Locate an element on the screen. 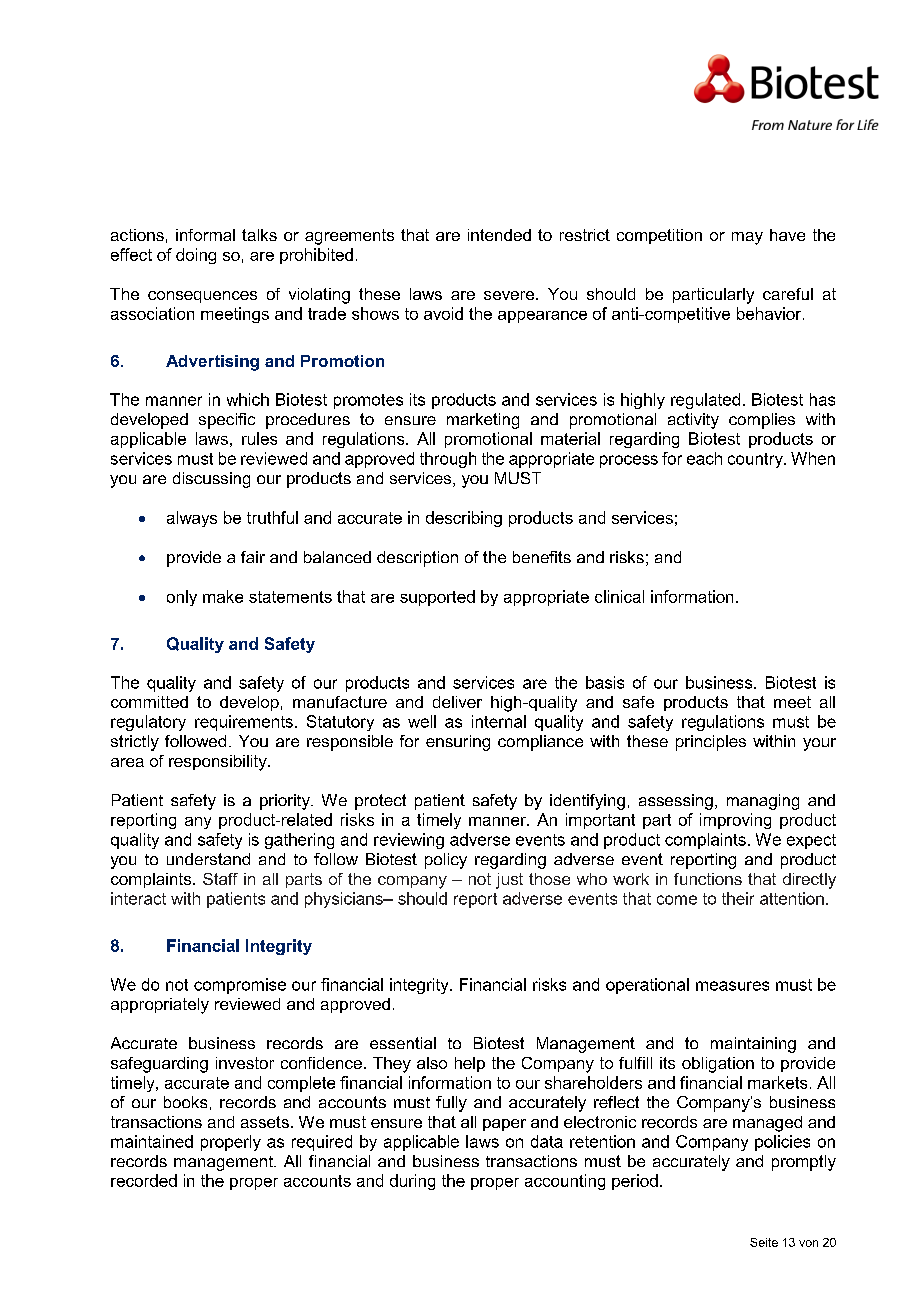  principles is located at coordinates (711, 743).
